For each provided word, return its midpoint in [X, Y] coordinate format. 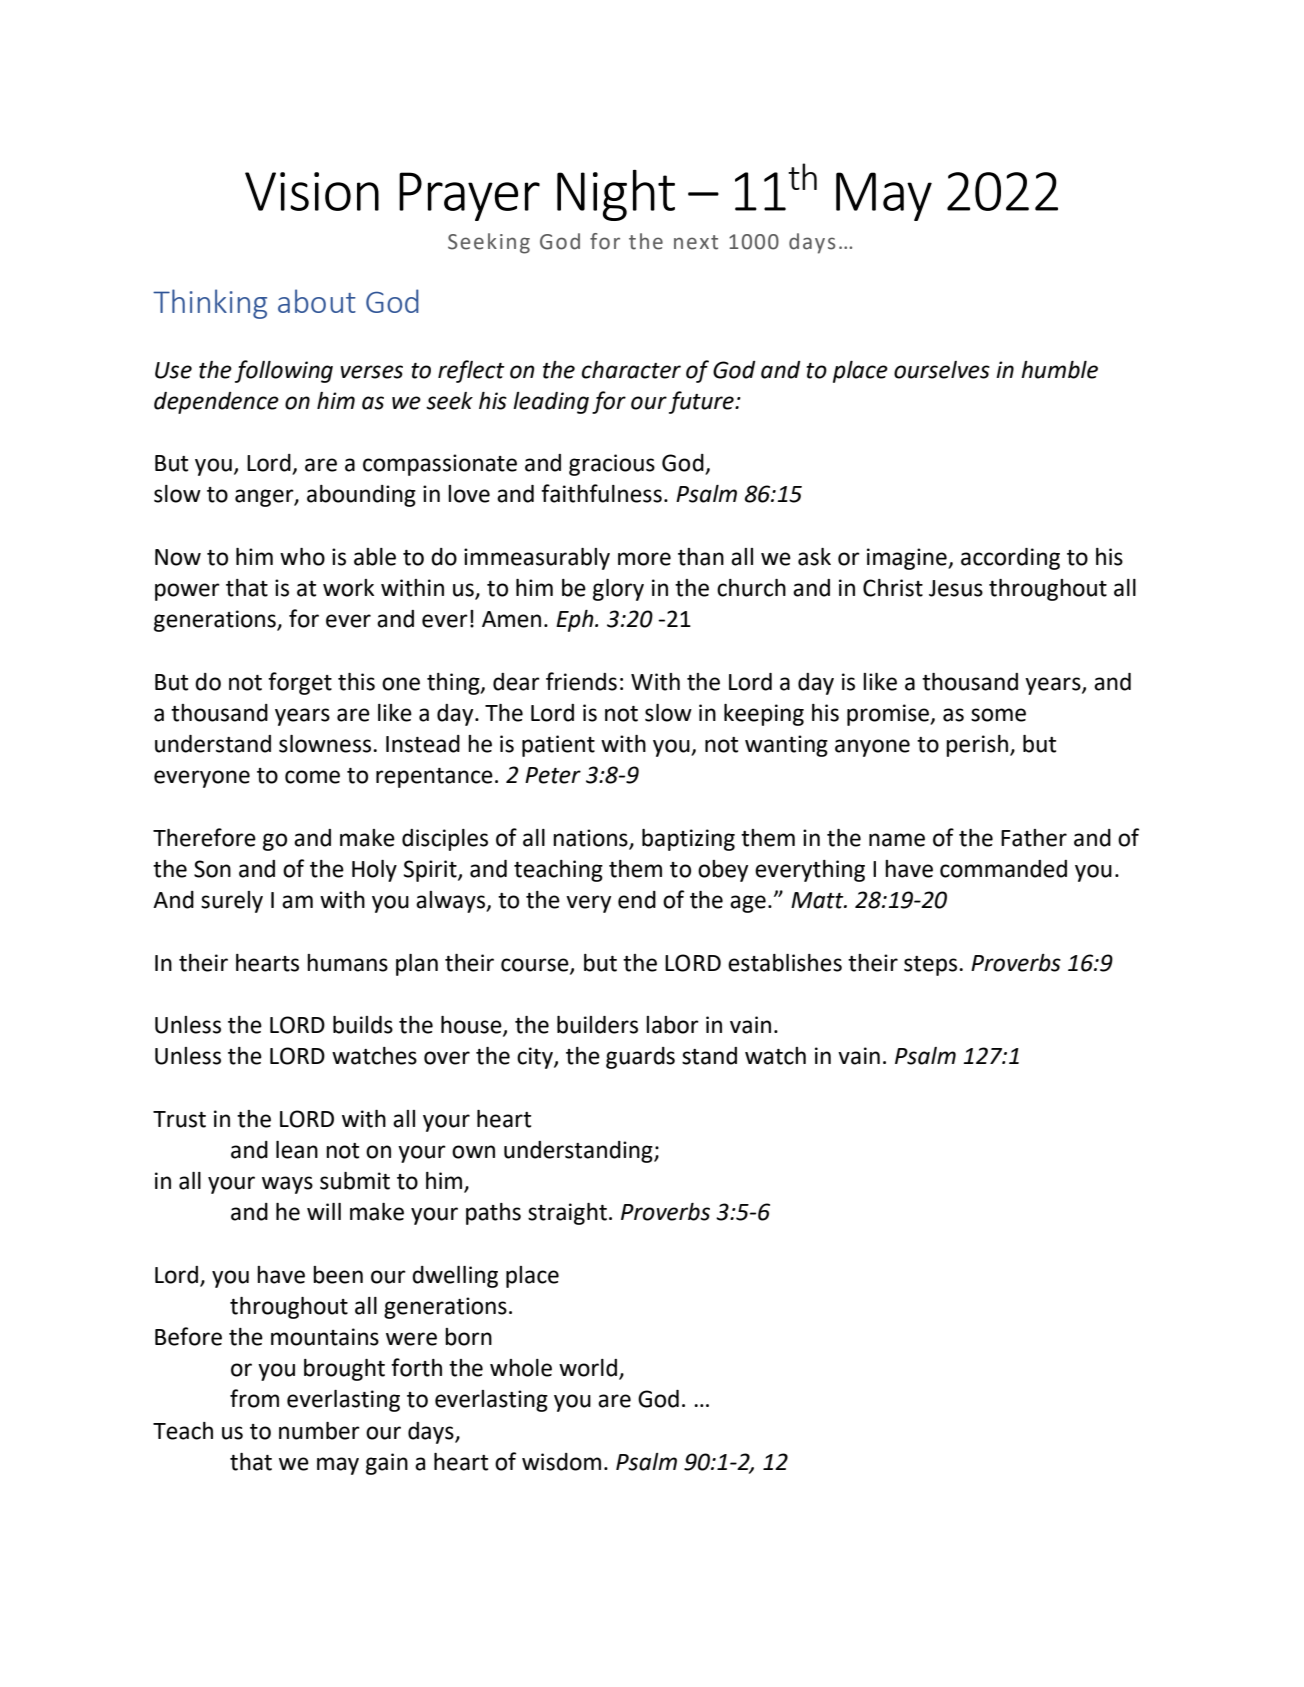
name [897, 840]
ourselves [942, 370]
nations [591, 839]
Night [616, 195]
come [312, 777]
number [319, 1431]
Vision [312, 191]
